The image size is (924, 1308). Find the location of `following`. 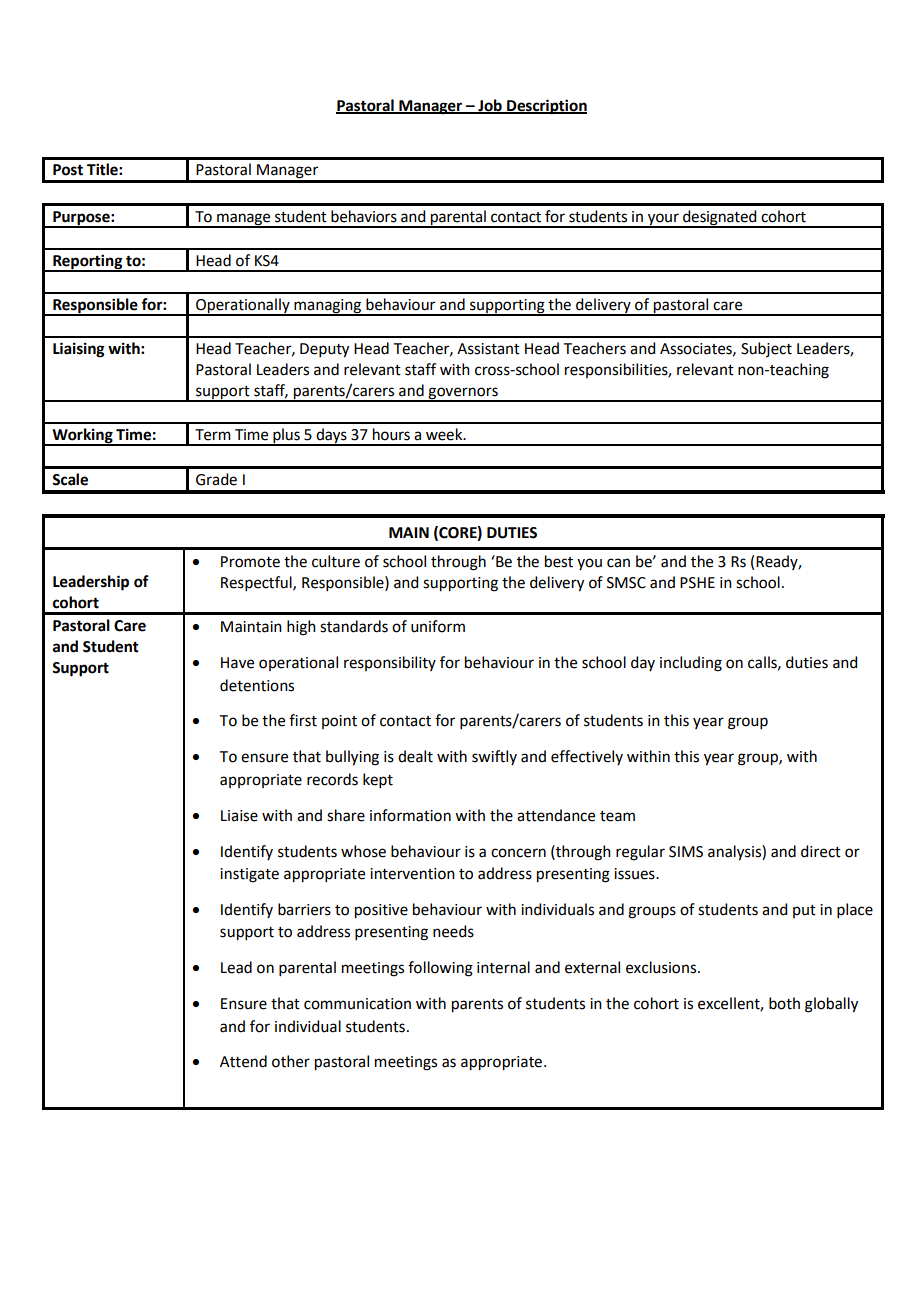

following is located at coordinates (440, 969).
